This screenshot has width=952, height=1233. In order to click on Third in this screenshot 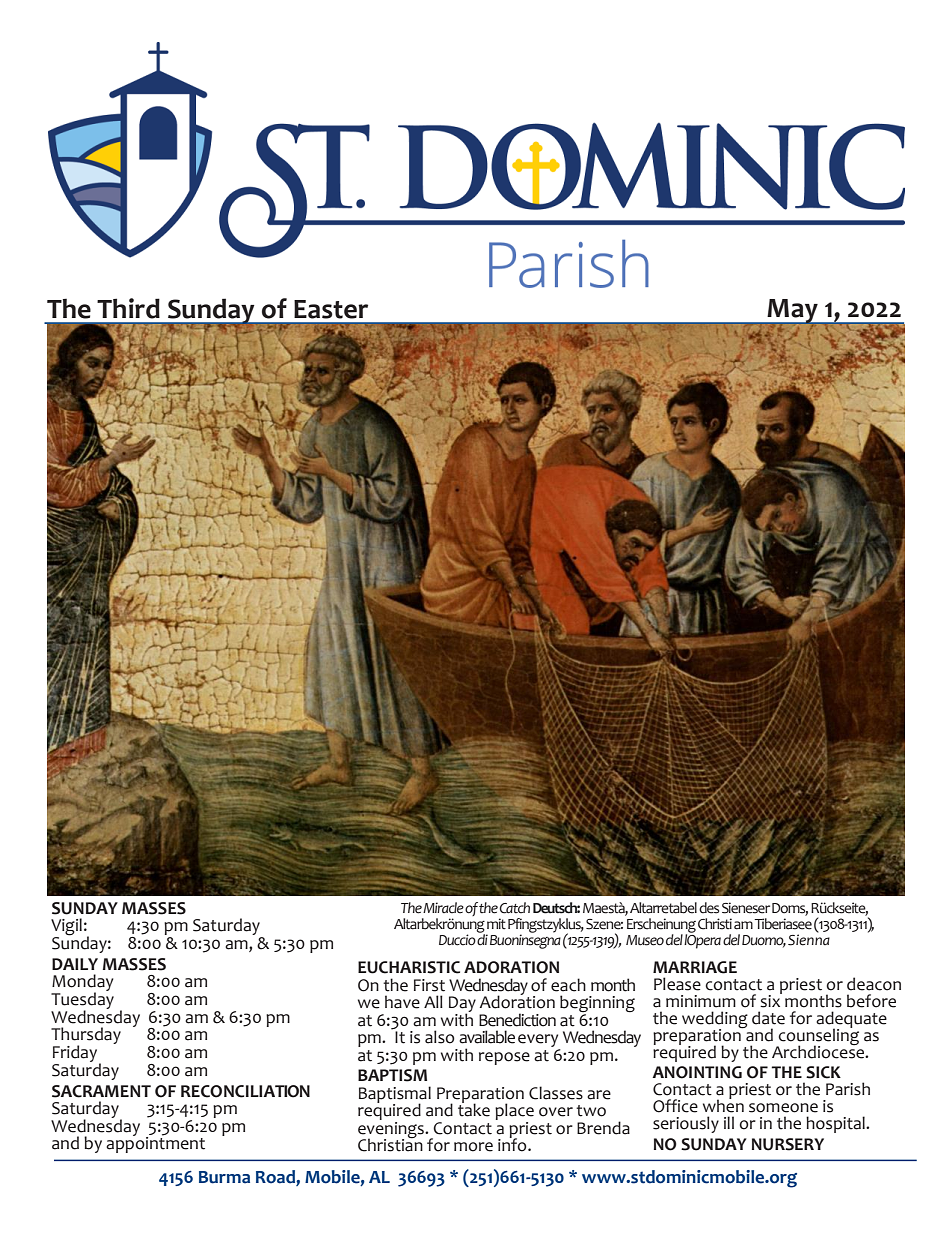, I will do `click(128, 308)`.
